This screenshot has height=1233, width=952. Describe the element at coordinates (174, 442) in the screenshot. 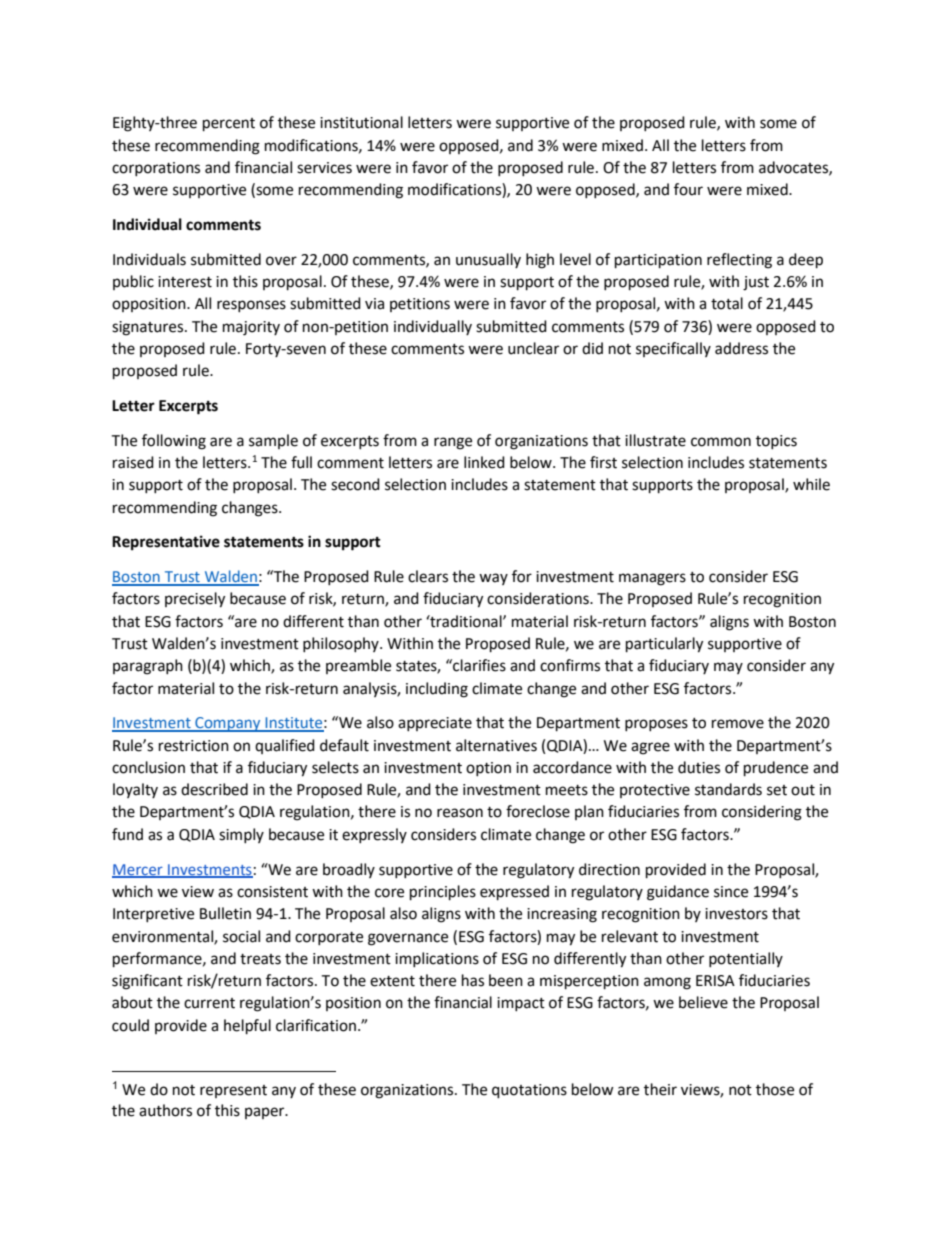

I see `following` at that location.
